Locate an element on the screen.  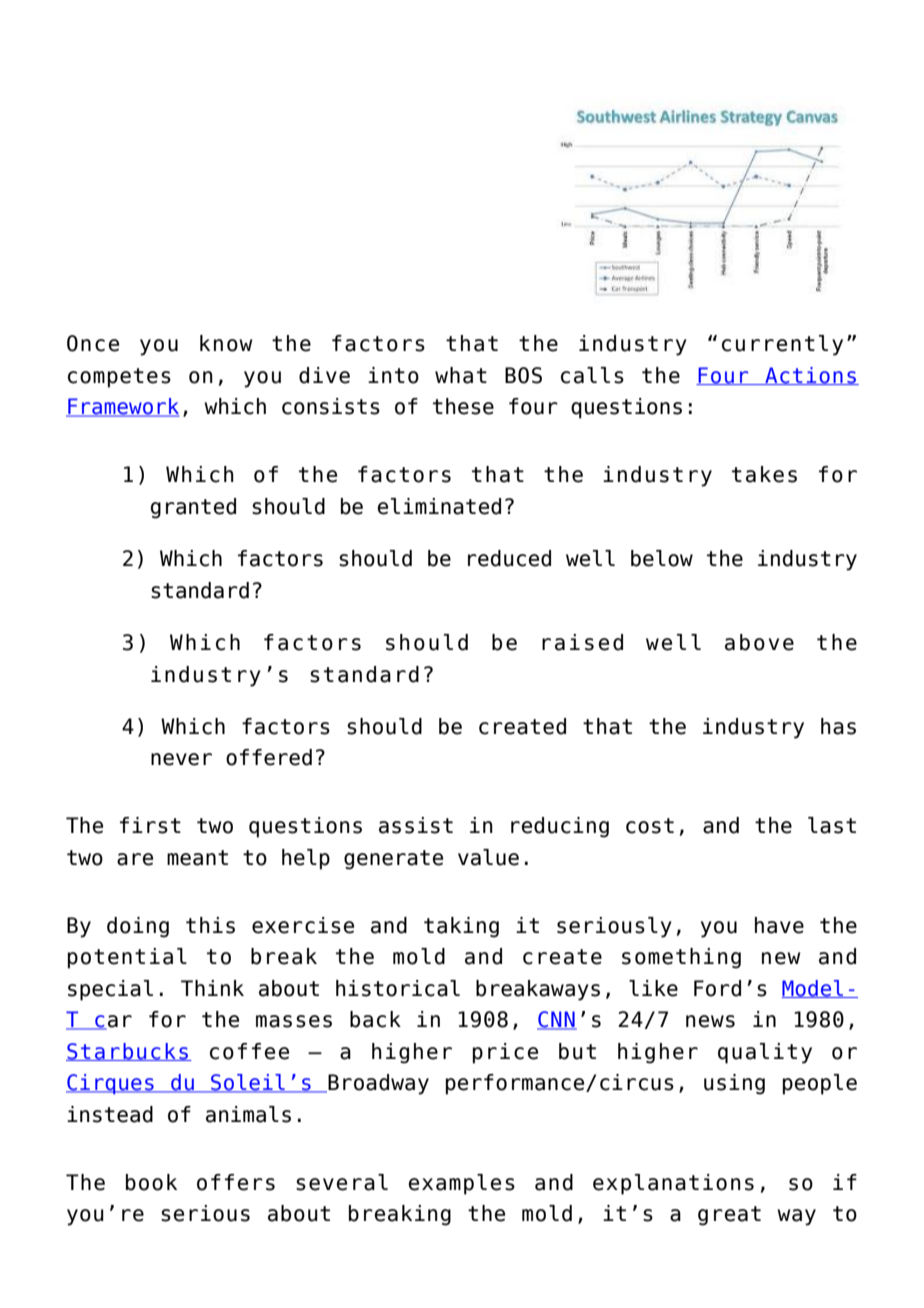
currently is located at coordinates (782, 345).
